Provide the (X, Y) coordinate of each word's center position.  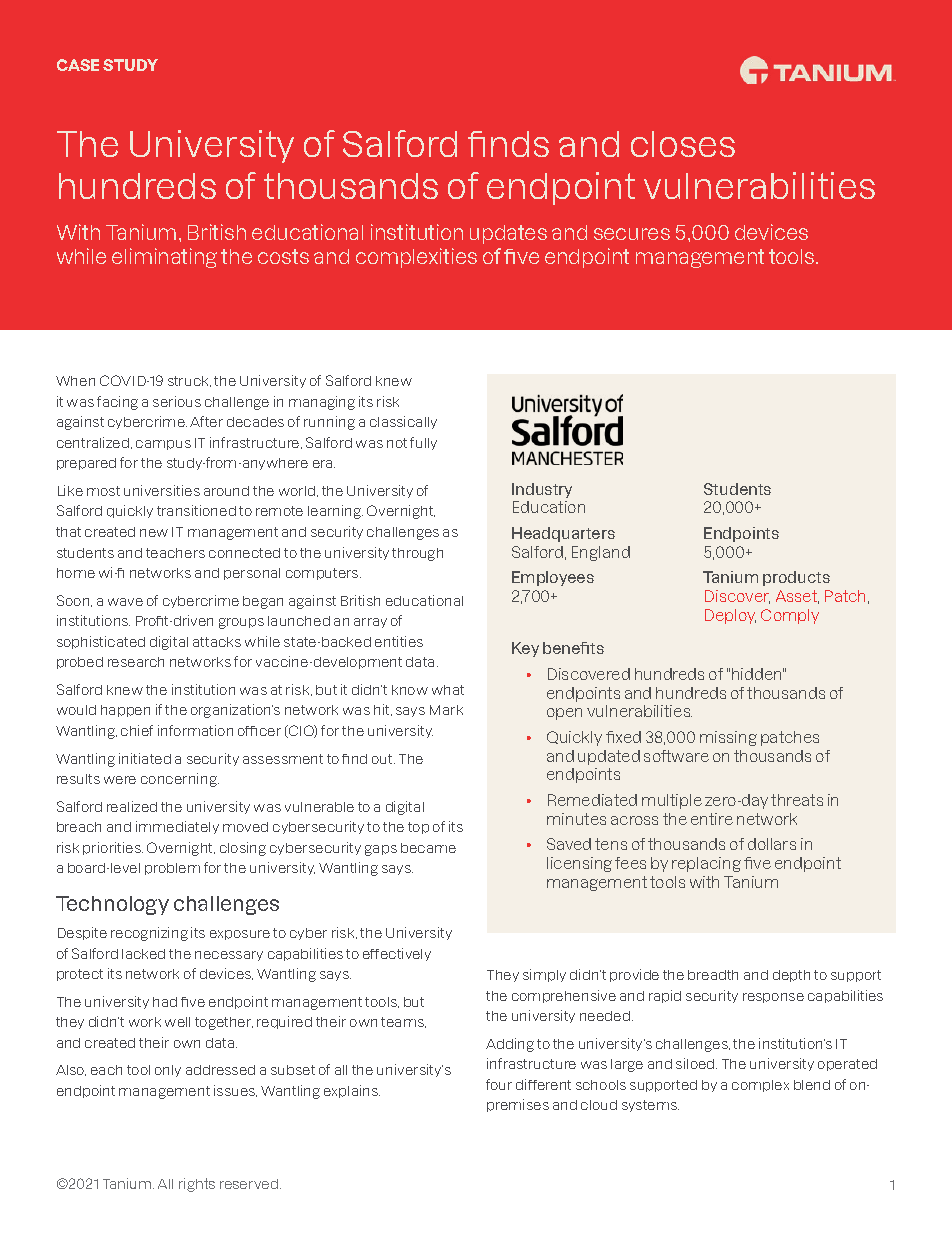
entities (399, 641)
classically (403, 422)
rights (197, 1185)
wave (125, 602)
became (428, 848)
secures (632, 234)
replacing (706, 864)
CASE (78, 65)
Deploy (730, 616)
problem (172, 869)
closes (683, 144)
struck (189, 381)
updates (508, 234)
